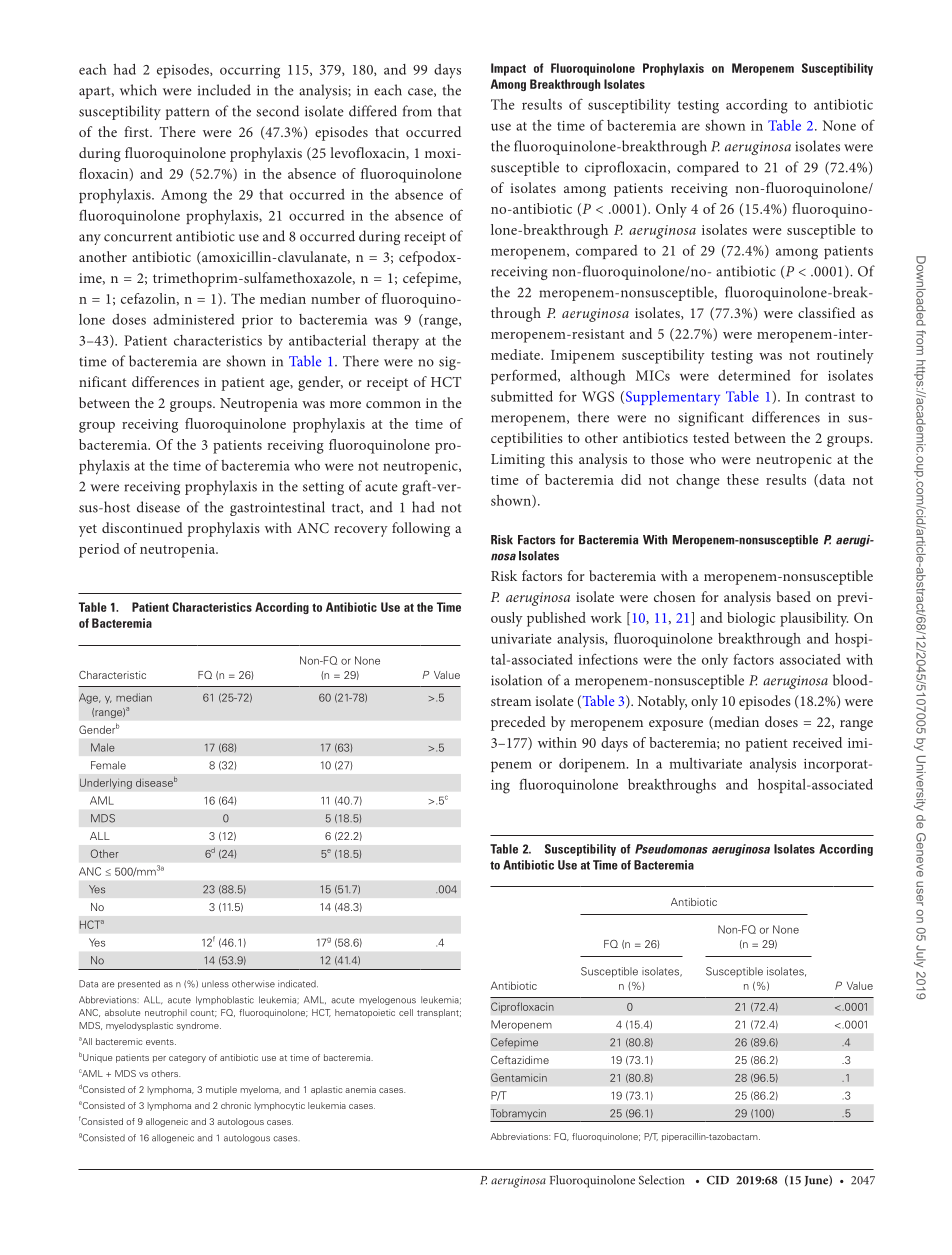 The height and width of the screenshot is (1255, 952). I want to click on classified, so click(826, 312).
